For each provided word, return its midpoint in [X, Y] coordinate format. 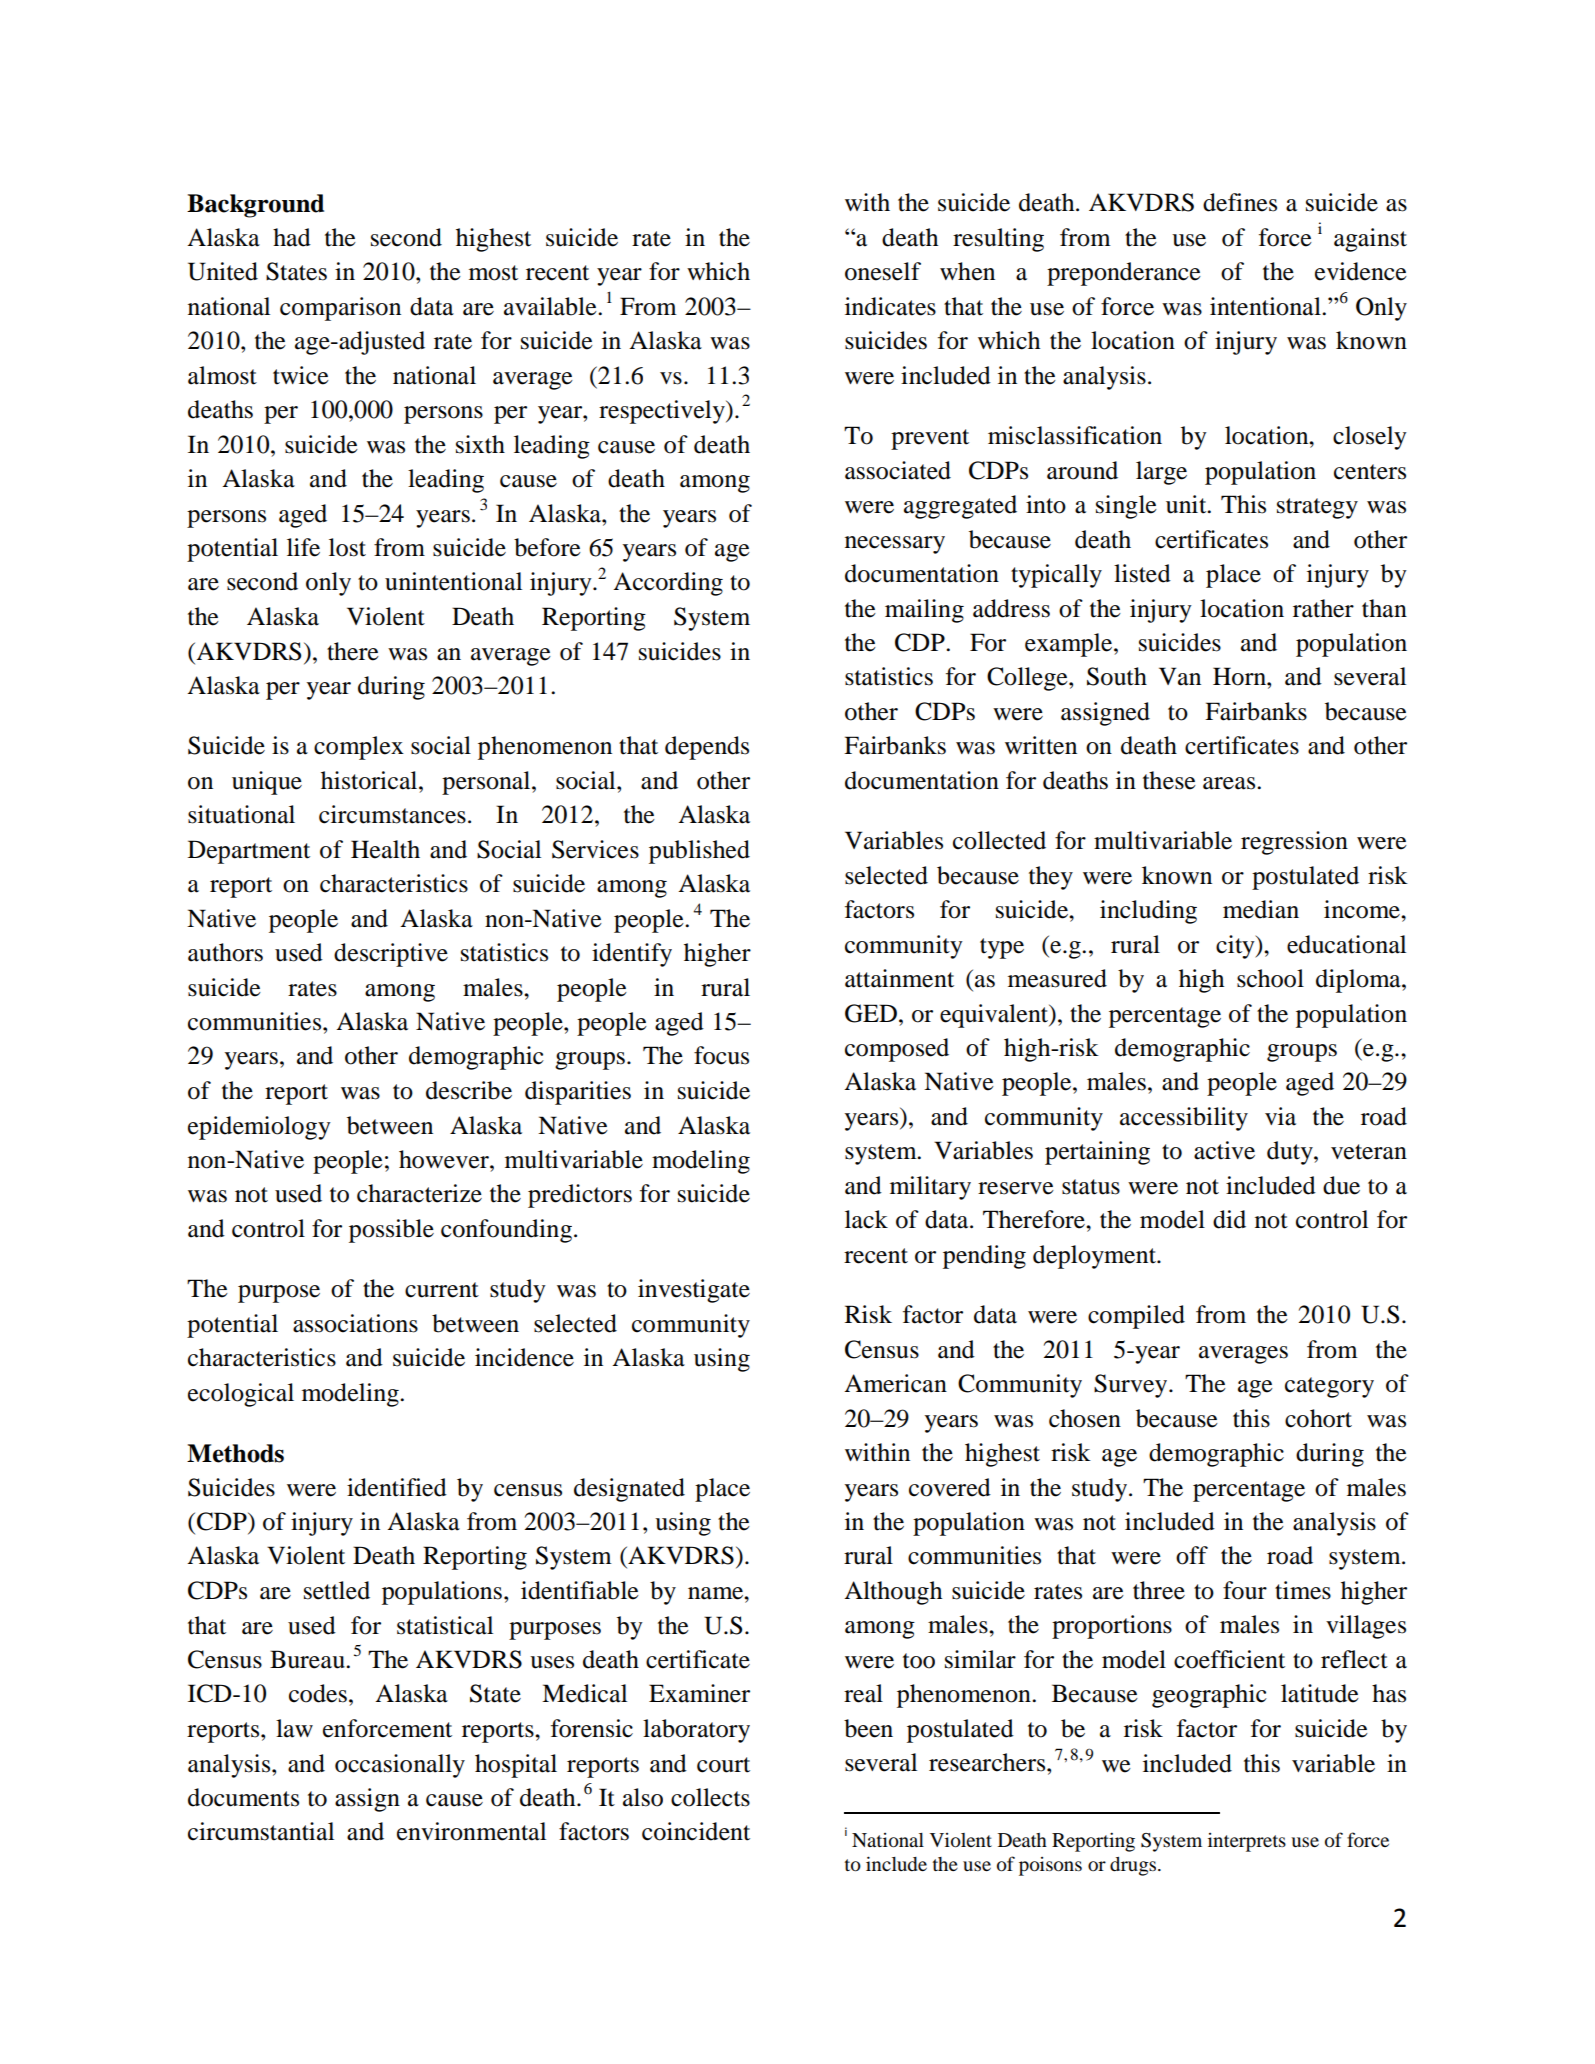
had [292, 237]
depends [707, 748]
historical [370, 780]
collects [710, 1797]
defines [1240, 202]
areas [1230, 783]
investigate [694, 1291]
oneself [883, 271]
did [1229, 1219]
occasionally [400, 1766]
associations [355, 1323]
